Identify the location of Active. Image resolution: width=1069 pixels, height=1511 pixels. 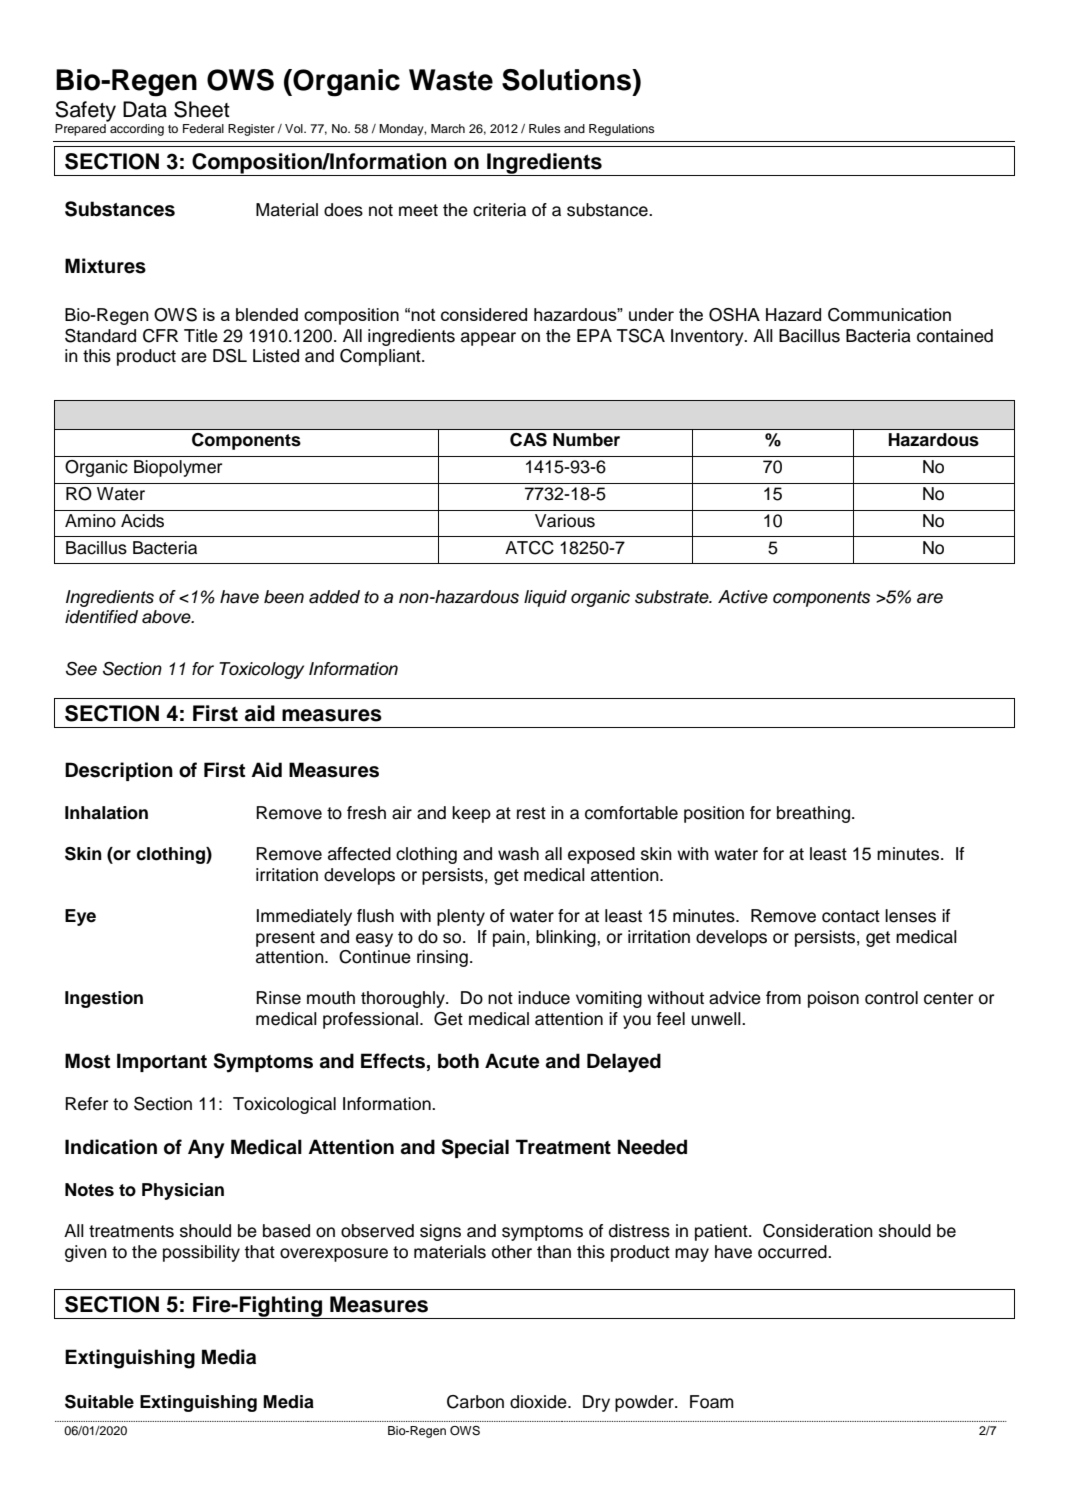
(743, 597).
